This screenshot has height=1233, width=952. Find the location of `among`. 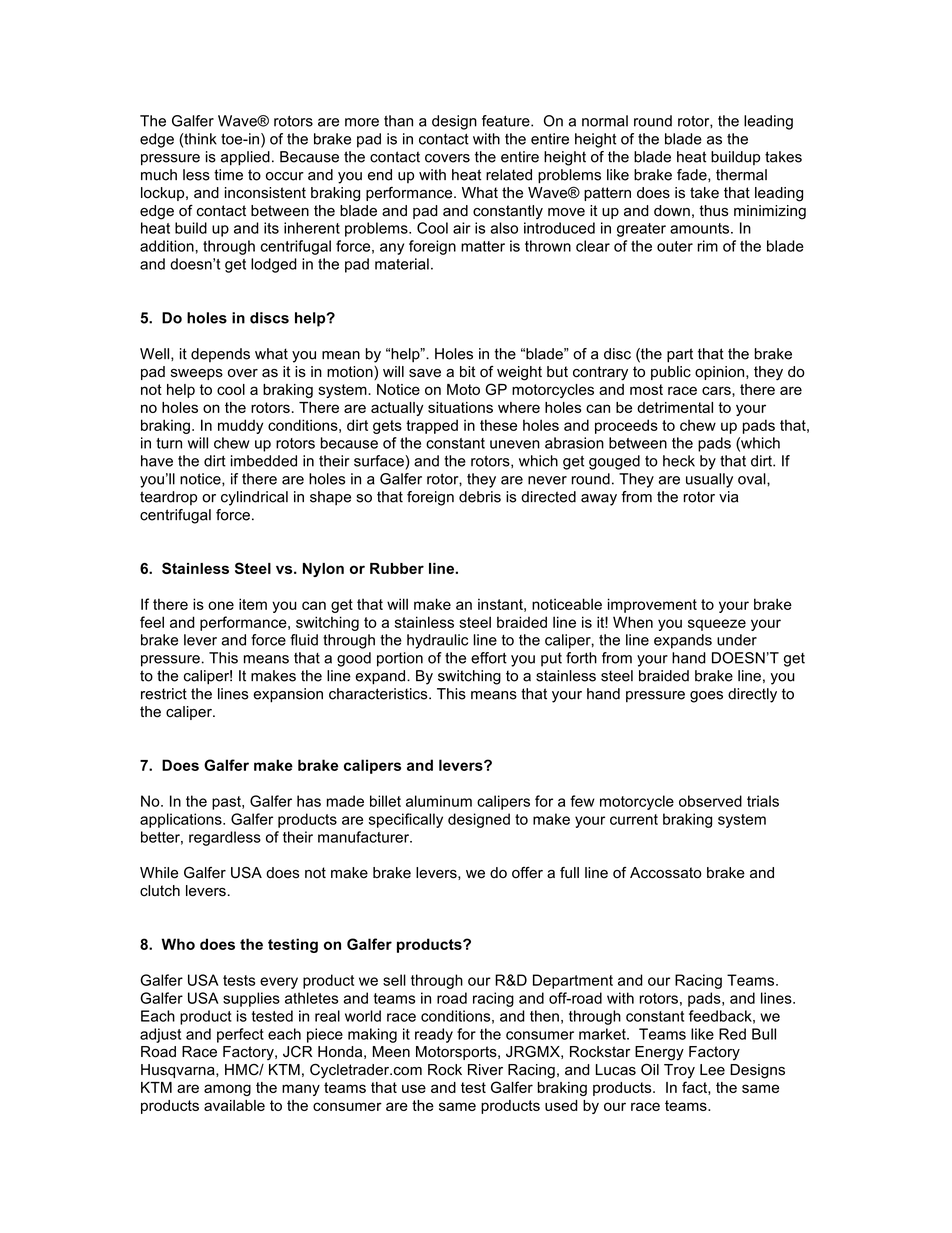

among is located at coordinates (227, 1090).
